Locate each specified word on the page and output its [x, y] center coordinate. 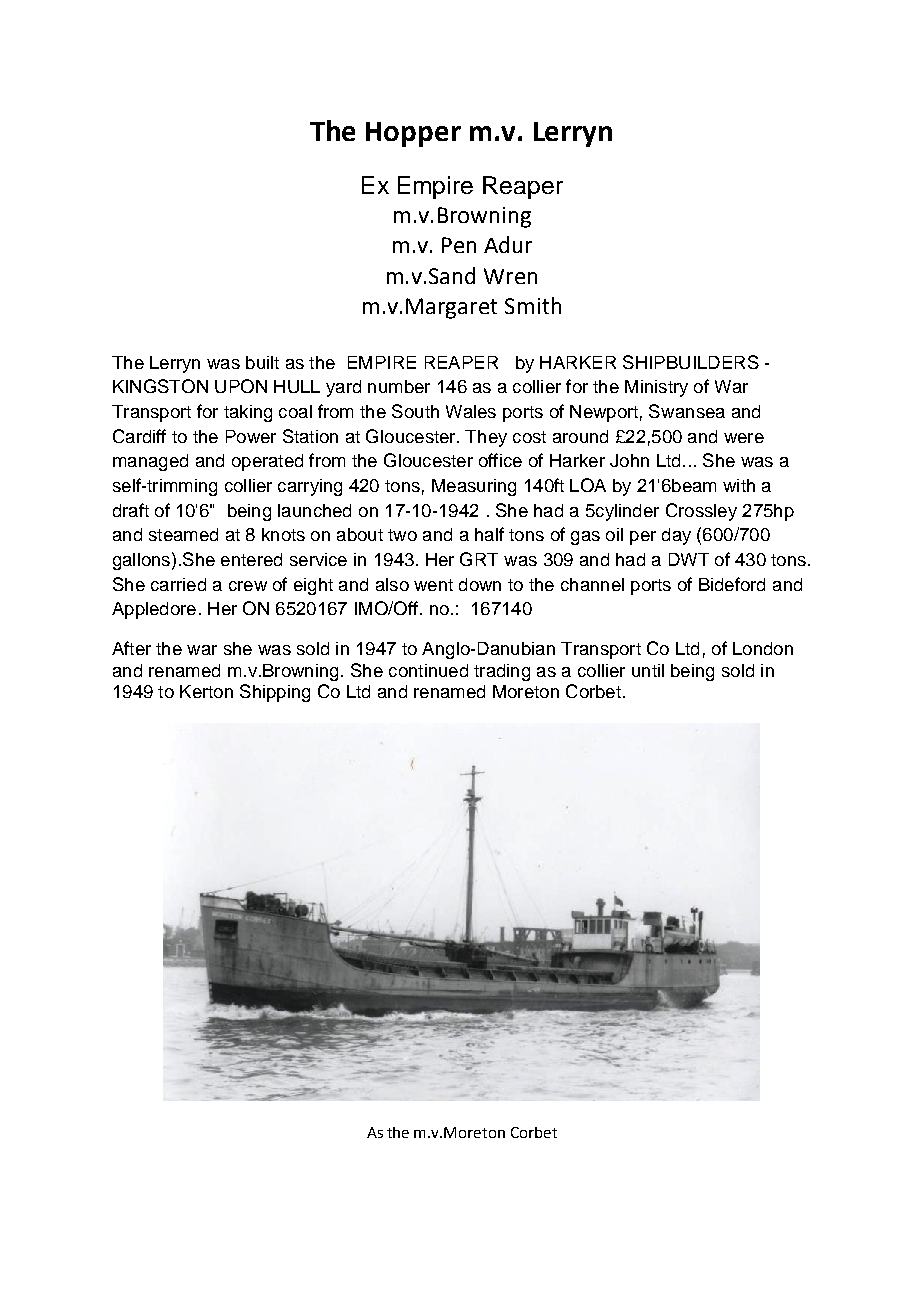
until [648, 670]
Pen [459, 245]
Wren [510, 276]
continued [428, 670]
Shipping [275, 693]
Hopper [413, 134]
